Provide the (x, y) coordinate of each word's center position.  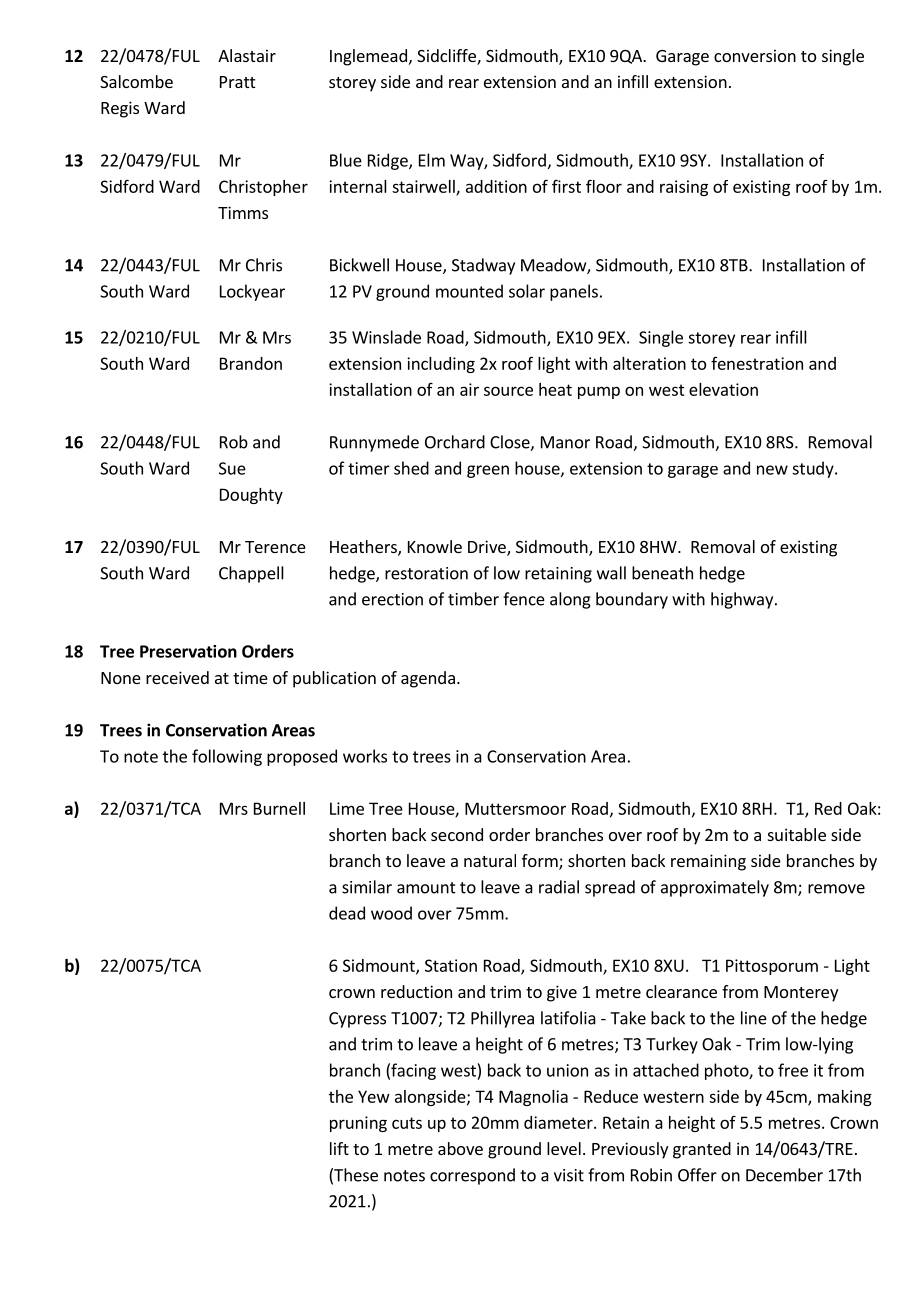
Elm (432, 160)
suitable (797, 834)
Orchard (455, 442)
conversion (755, 55)
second (457, 834)
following (227, 757)
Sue (232, 468)
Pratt (237, 82)
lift (339, 1148)
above (460, 1148)
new (772, 470)
